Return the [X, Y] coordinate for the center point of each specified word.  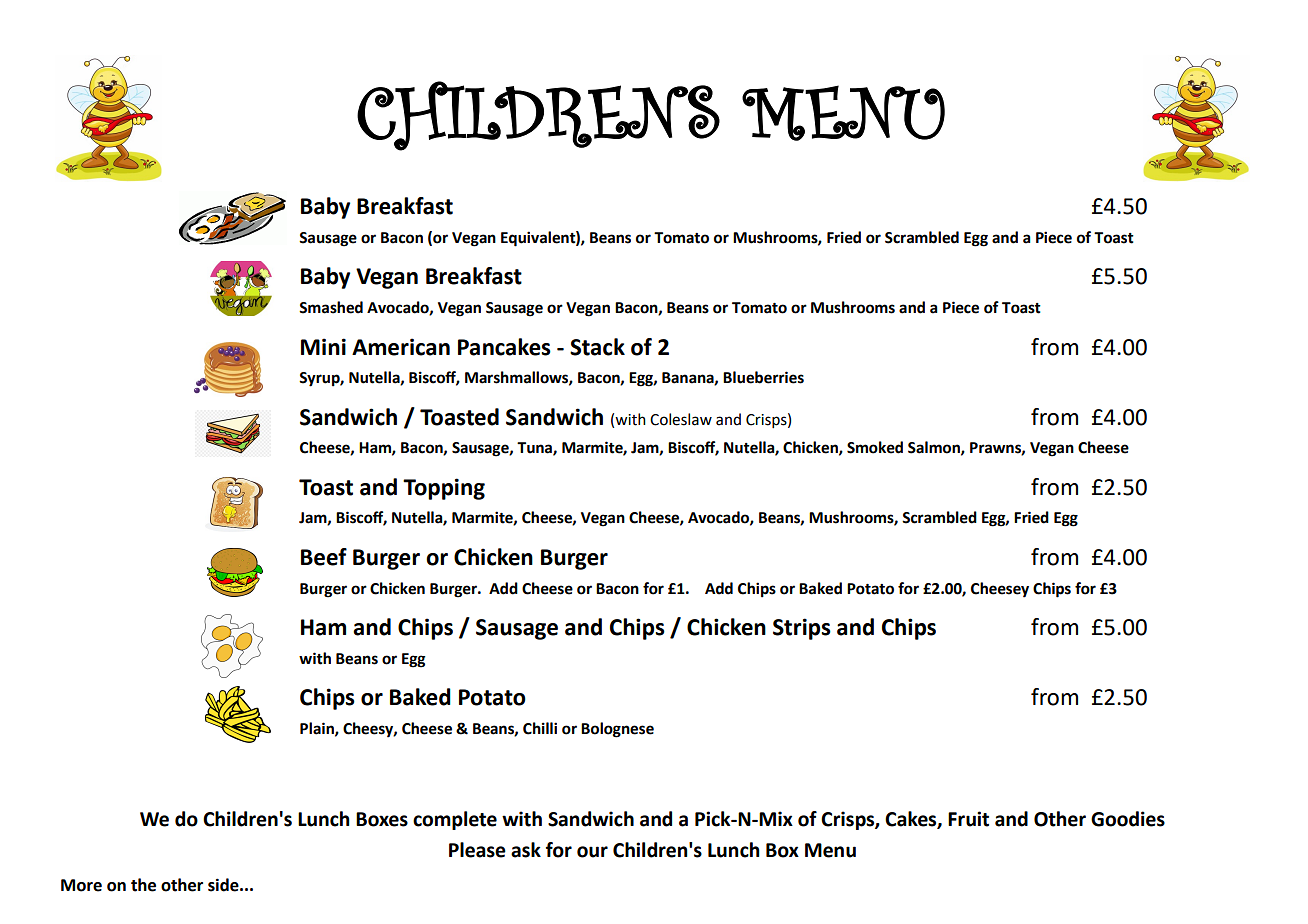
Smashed [331, 307]
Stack [597, 347]
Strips [802, 629]
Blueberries [763, 377]
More [81, 885]
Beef [324, 557]
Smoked [875, 447]
